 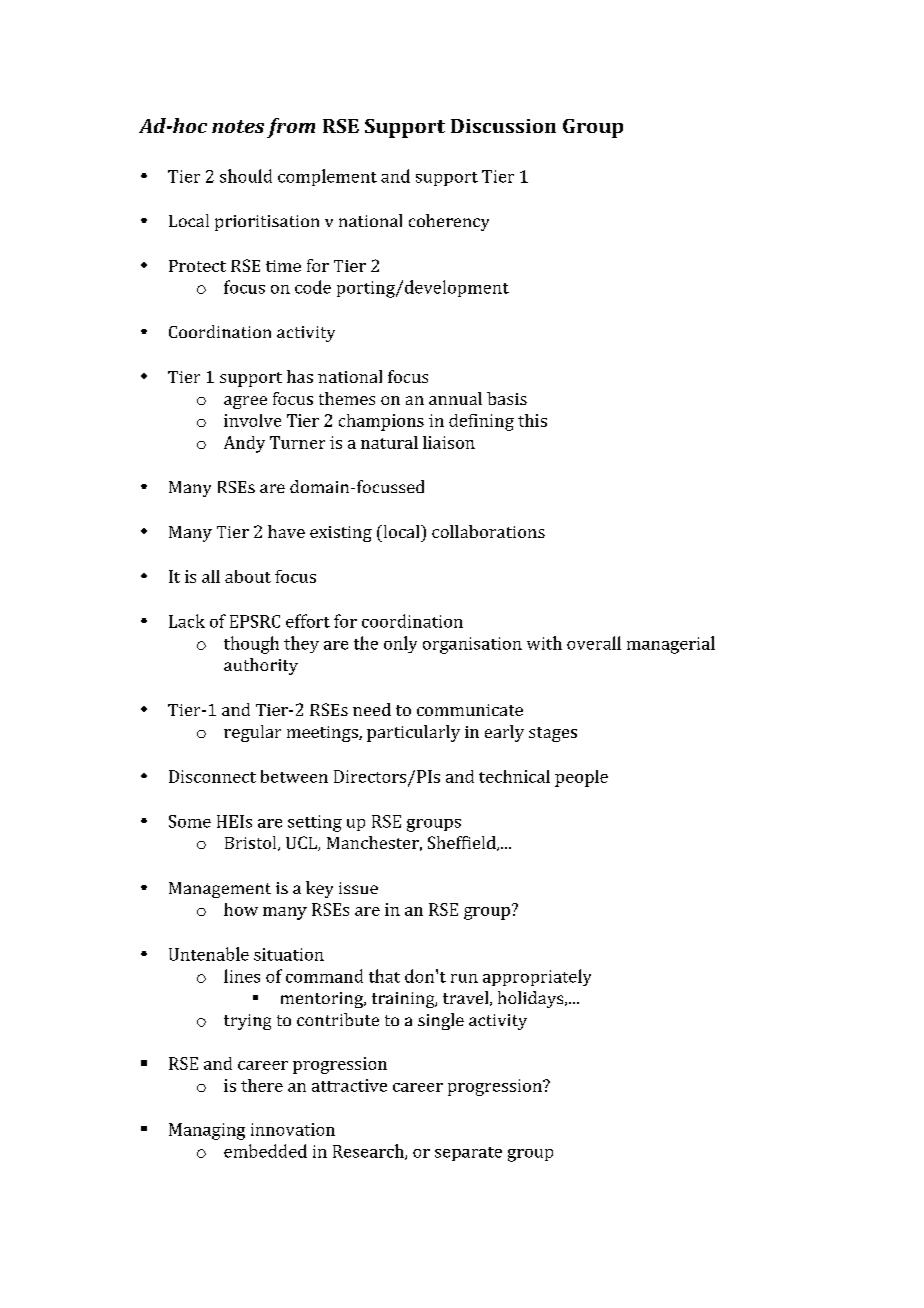 I want to click on embedded, so click(x=265, y=1151).
